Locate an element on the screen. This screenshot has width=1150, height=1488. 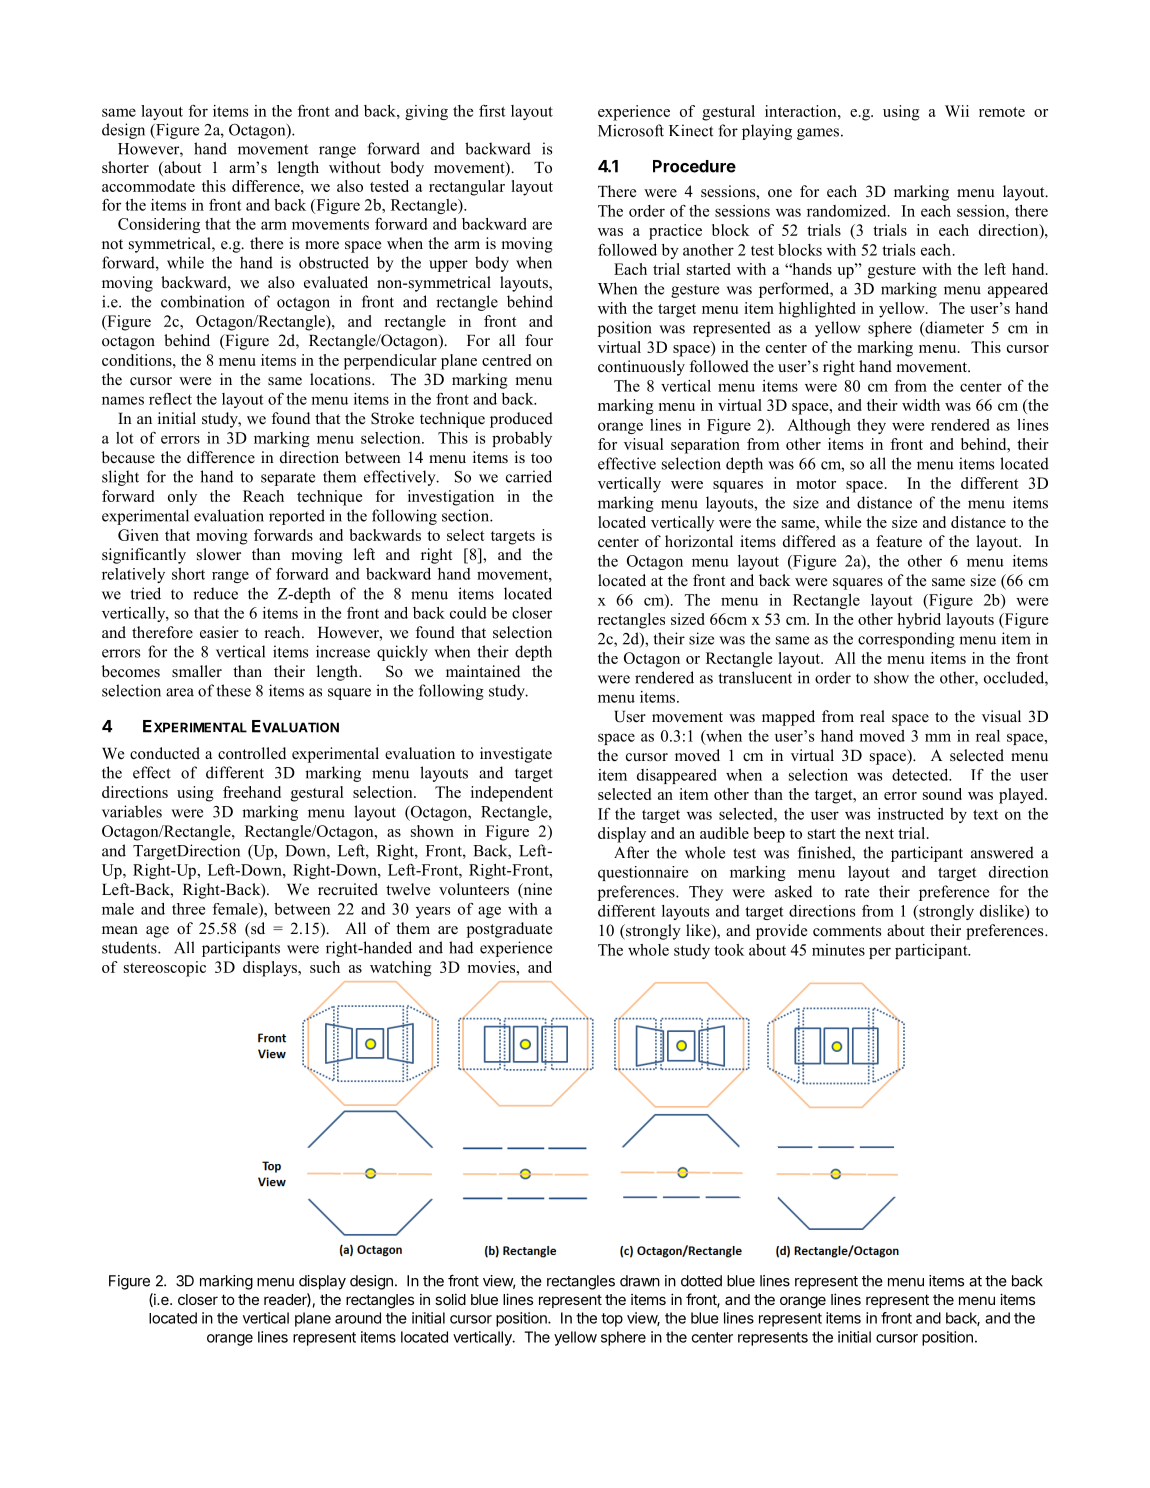
Microsoft is located at coordinates (631, 130).
